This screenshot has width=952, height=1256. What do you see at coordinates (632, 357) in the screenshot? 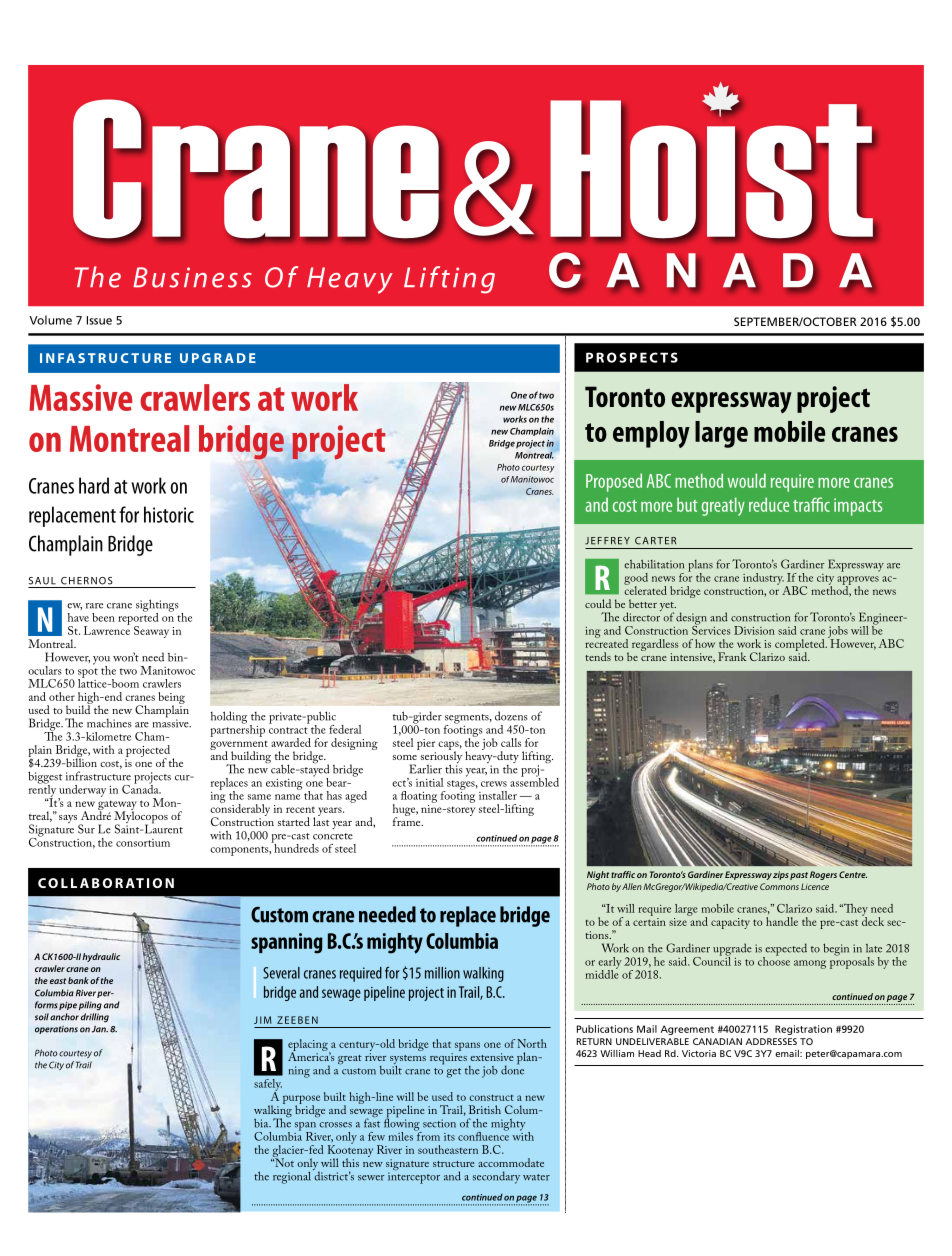
I see `PROSPECTS` at bounding box center [632, 357].
